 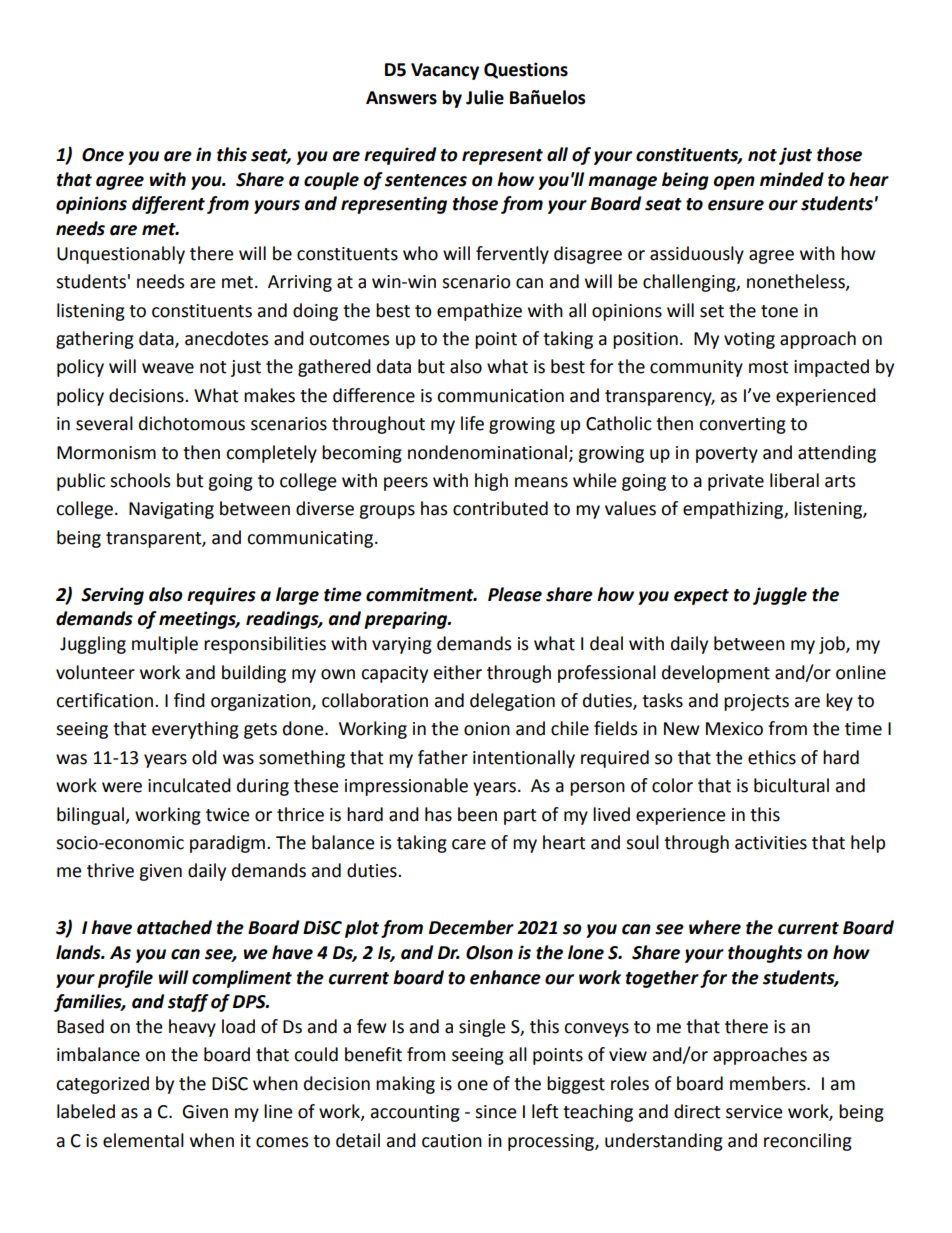 What do you see at coordinates (103, 155) in the page?
I see `Once` at bounding box center [103, 155].
